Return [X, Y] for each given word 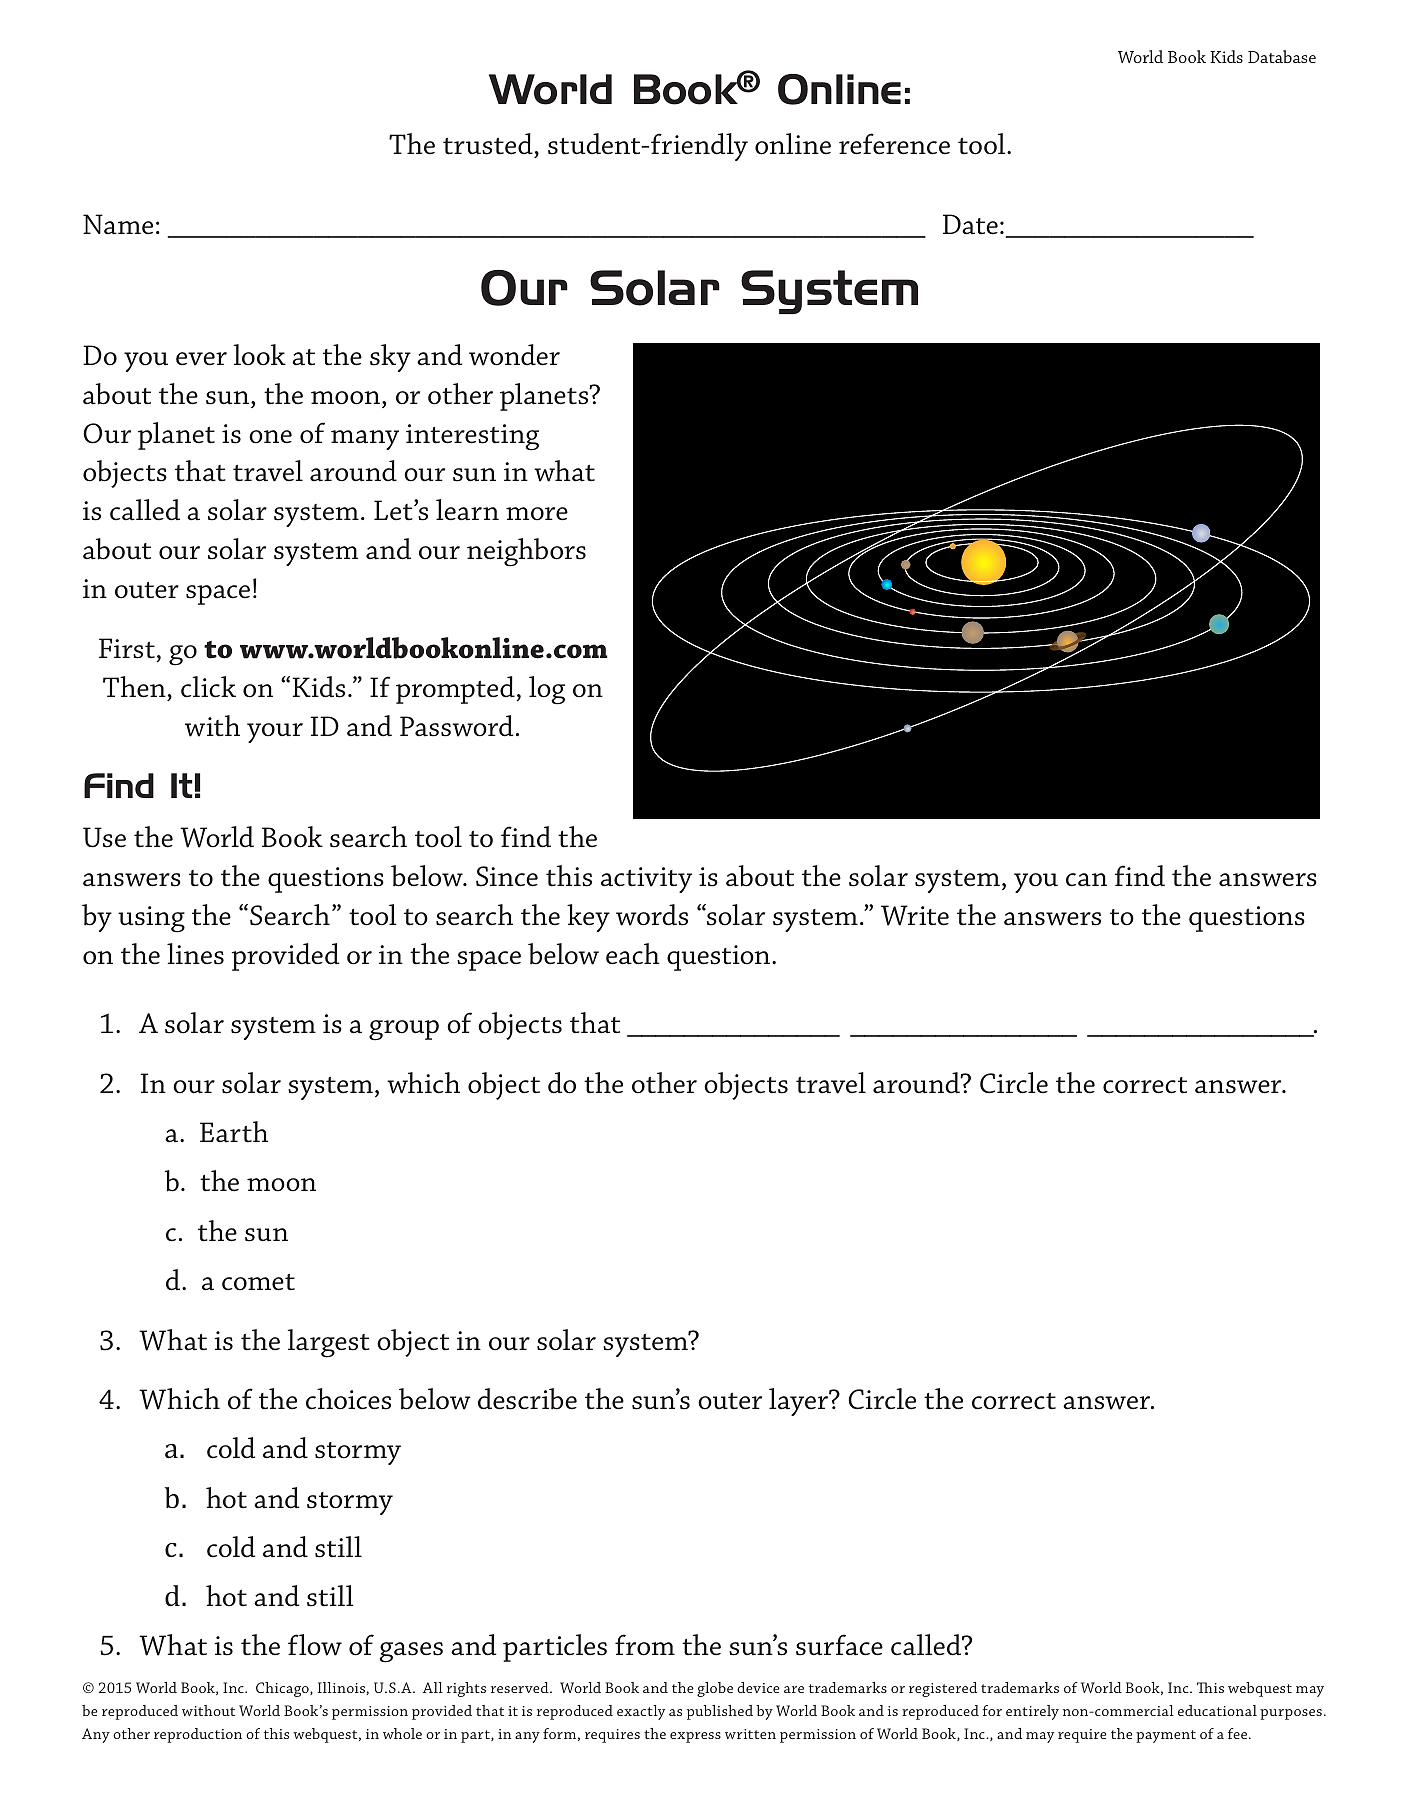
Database [1282, 56]
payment [1166, 1736]
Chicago [283, 1689]
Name [118, 224]
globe [715, 1689]
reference [894, 144]
